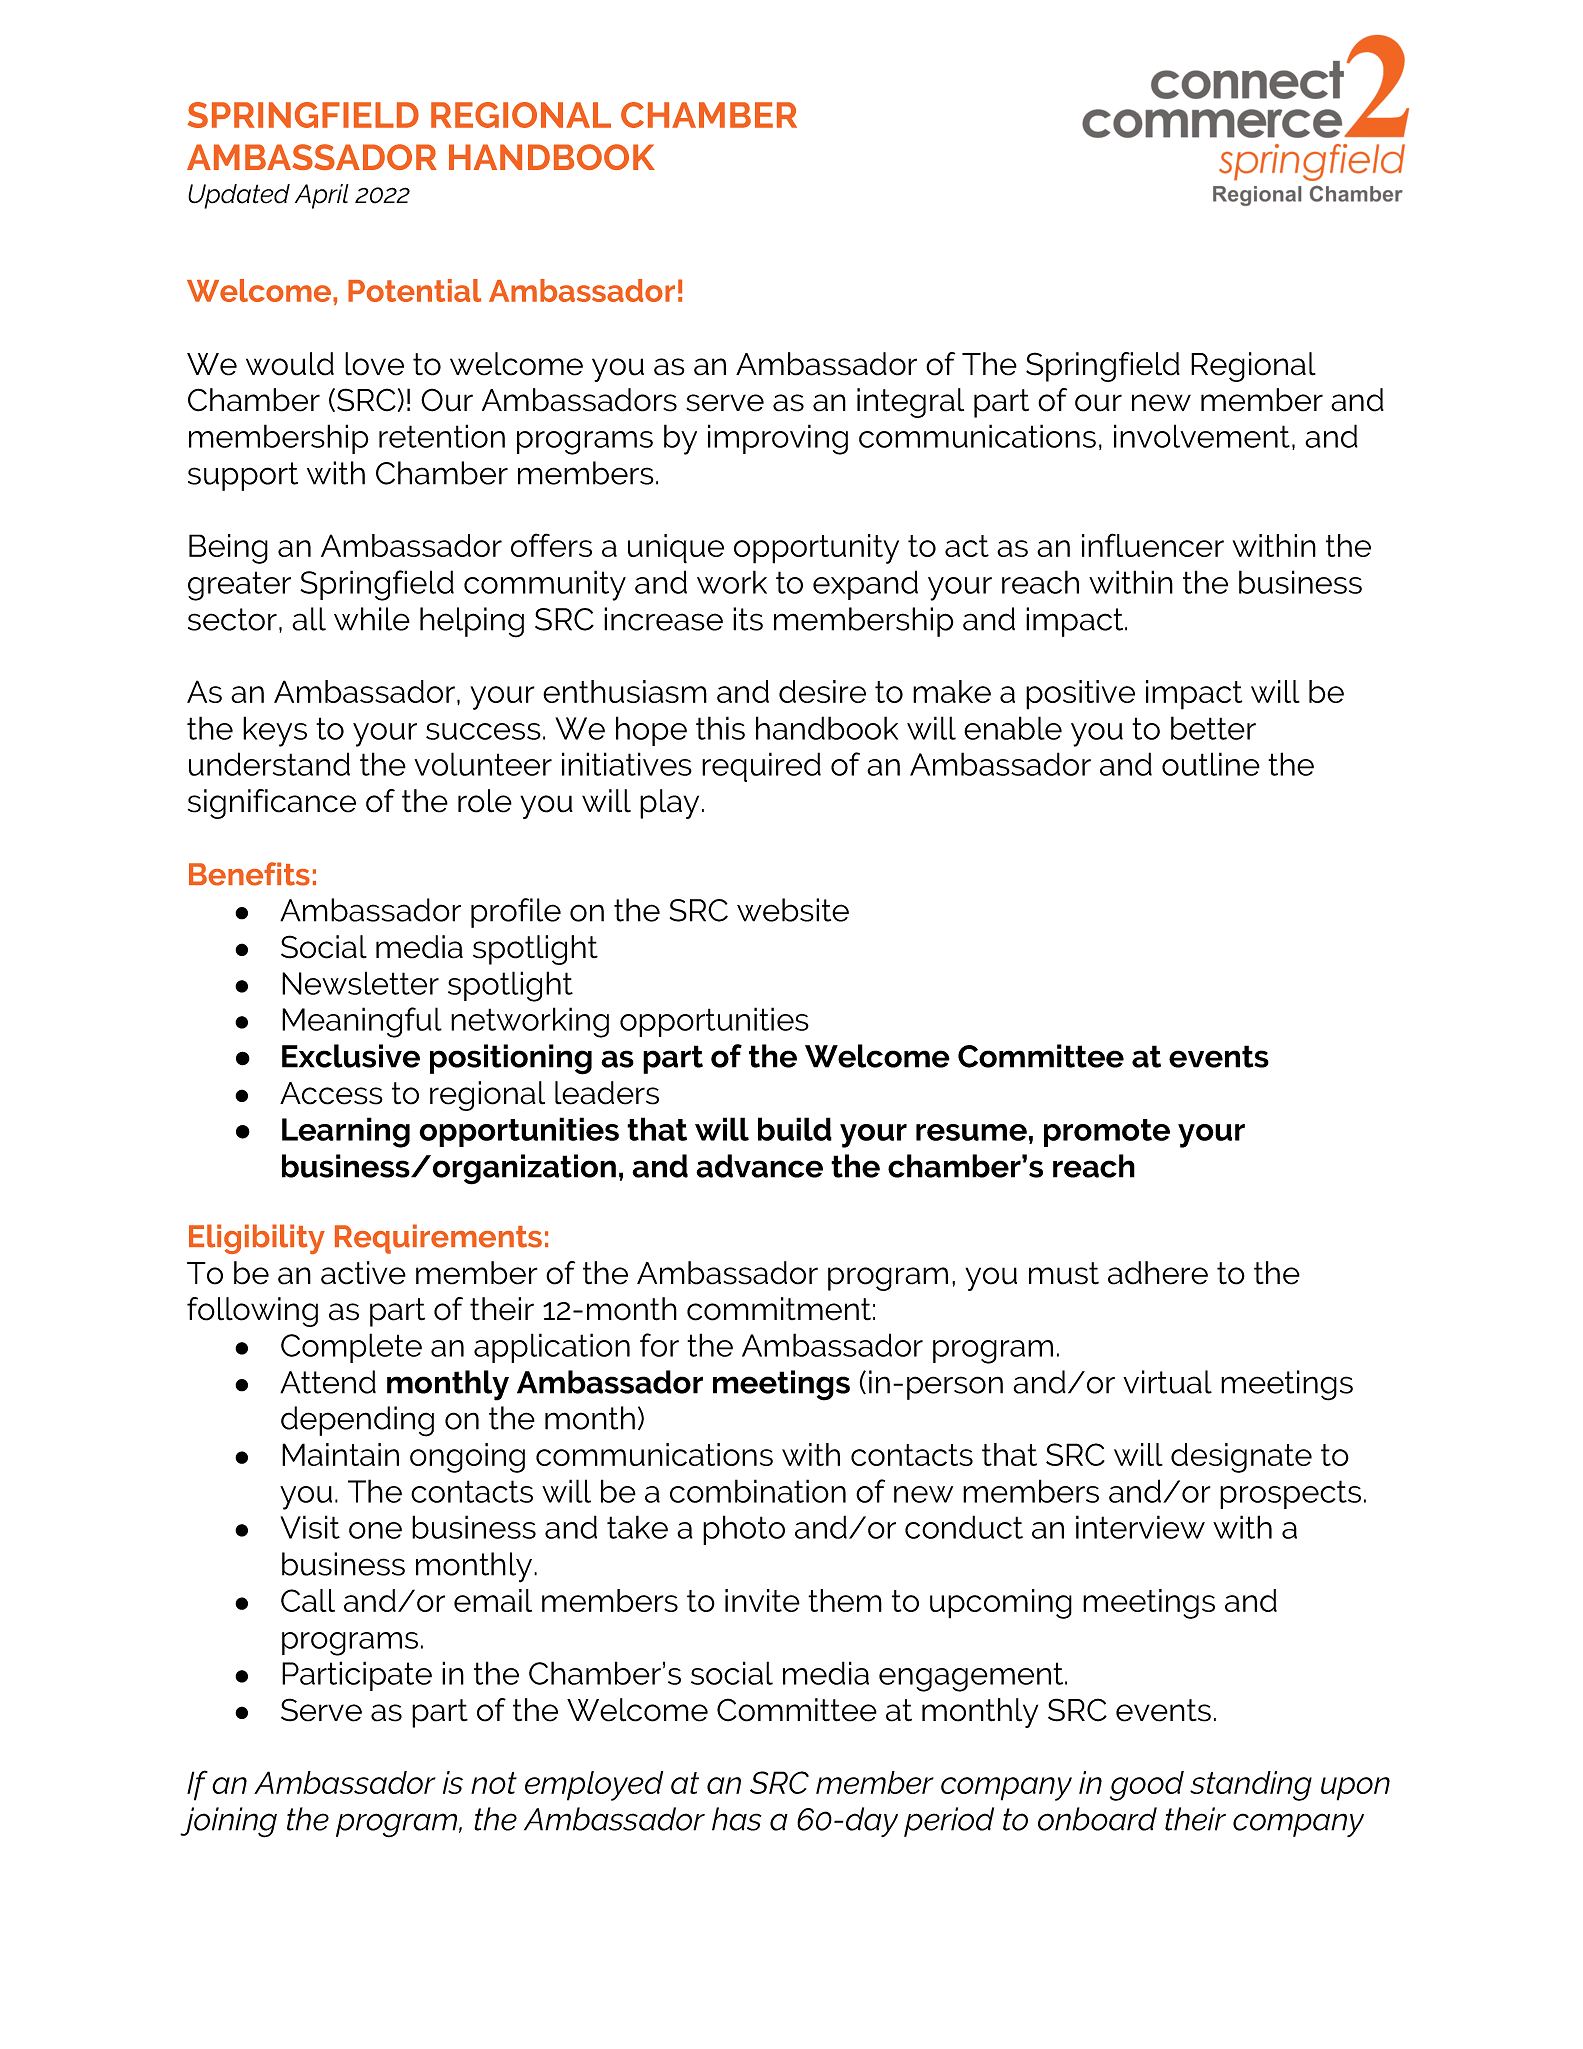  I want to click on involvement, so click(1202, 436).
